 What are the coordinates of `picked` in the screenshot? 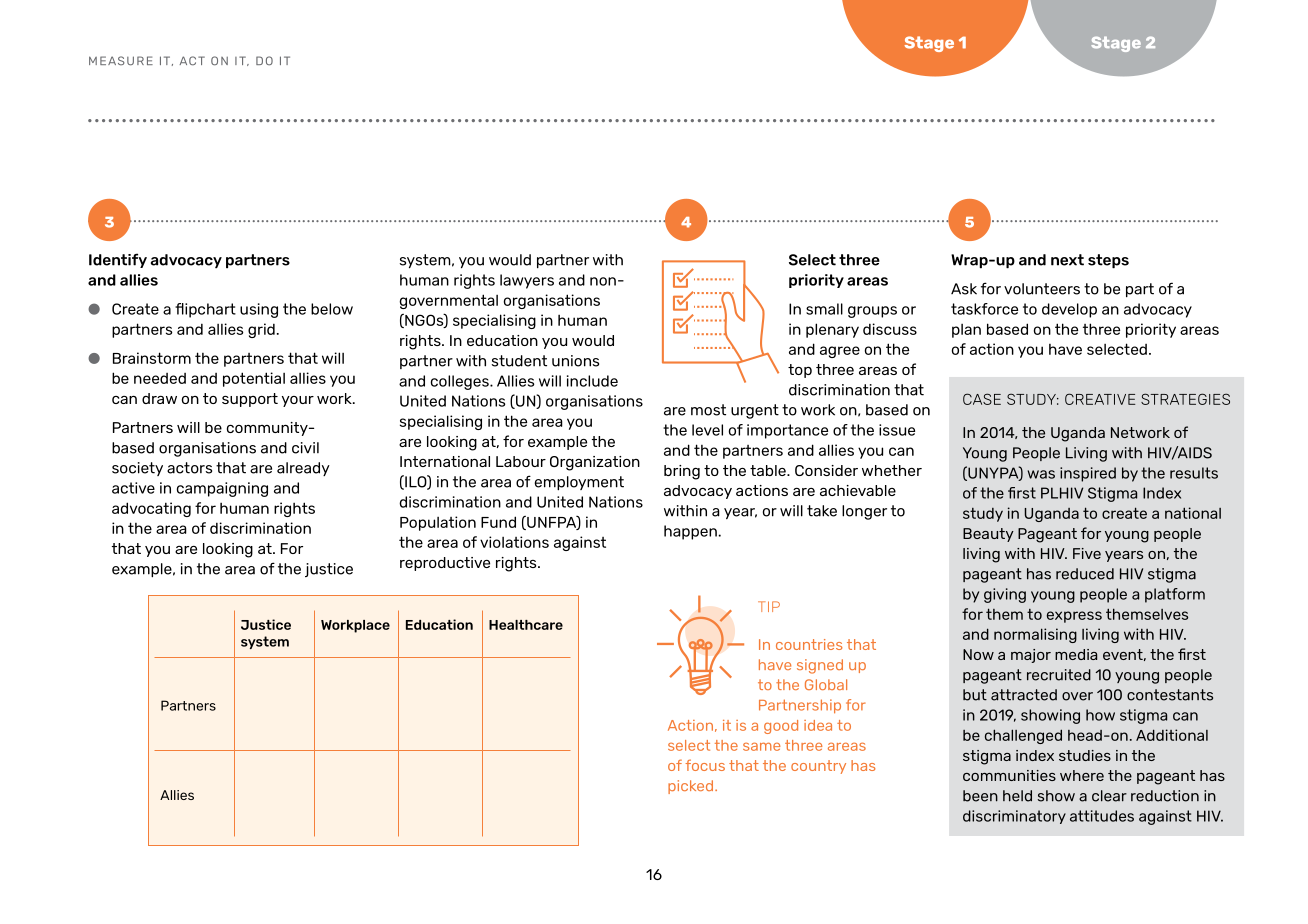 It's located at (692, 787).
